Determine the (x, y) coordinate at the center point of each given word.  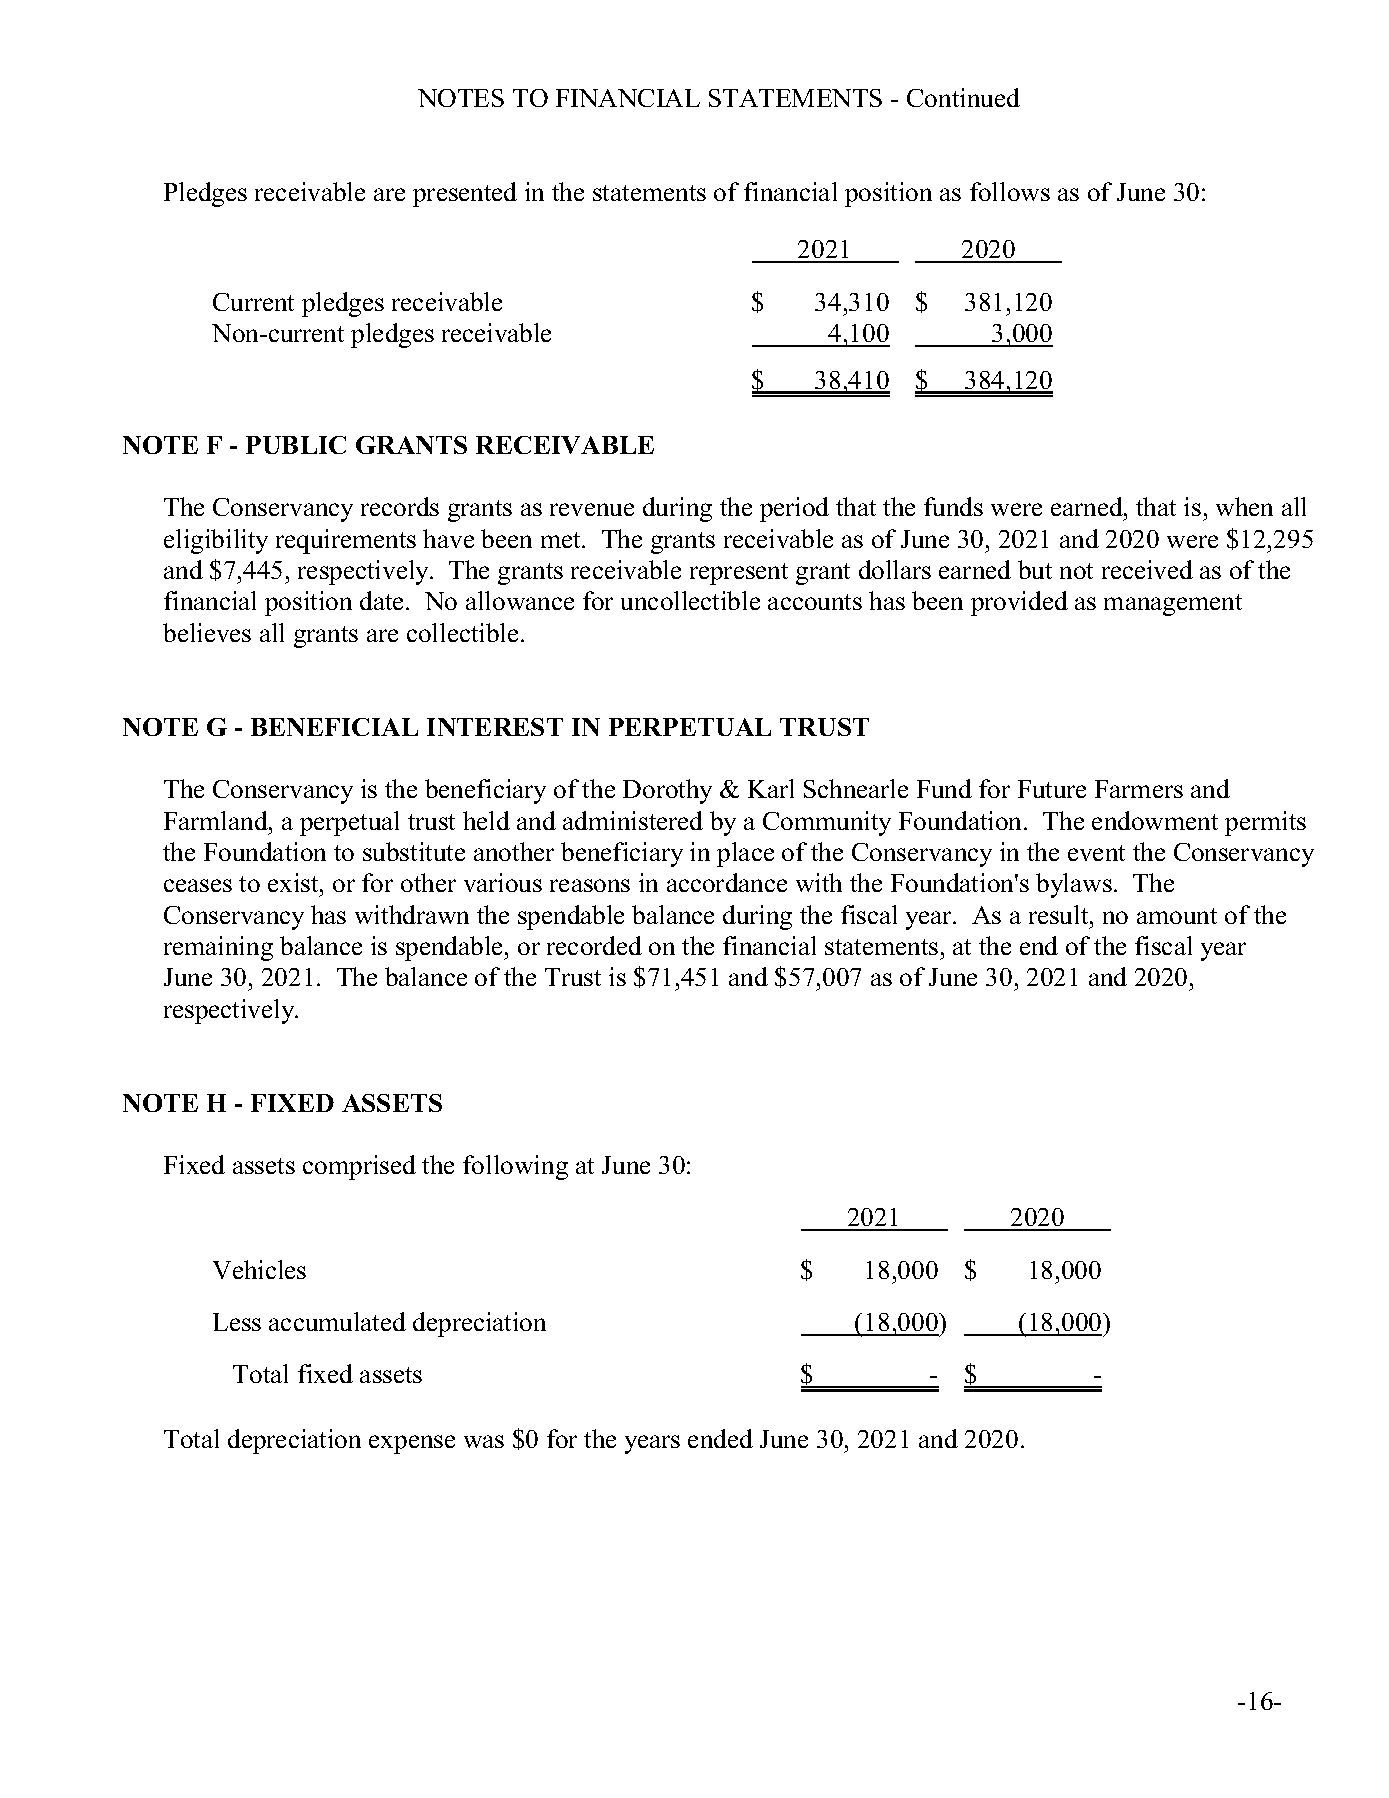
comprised (359, 1167)
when (1244, 506)
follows (1010, 191)
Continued (963, 97)
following (515, 1167)
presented (465, 194)
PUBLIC (296, 445)
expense (412, 1444)
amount (1177, 916)
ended (720, 1438)
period (794, 509)
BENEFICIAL (334, 727)
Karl (771, 788)
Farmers (1139, 789)
